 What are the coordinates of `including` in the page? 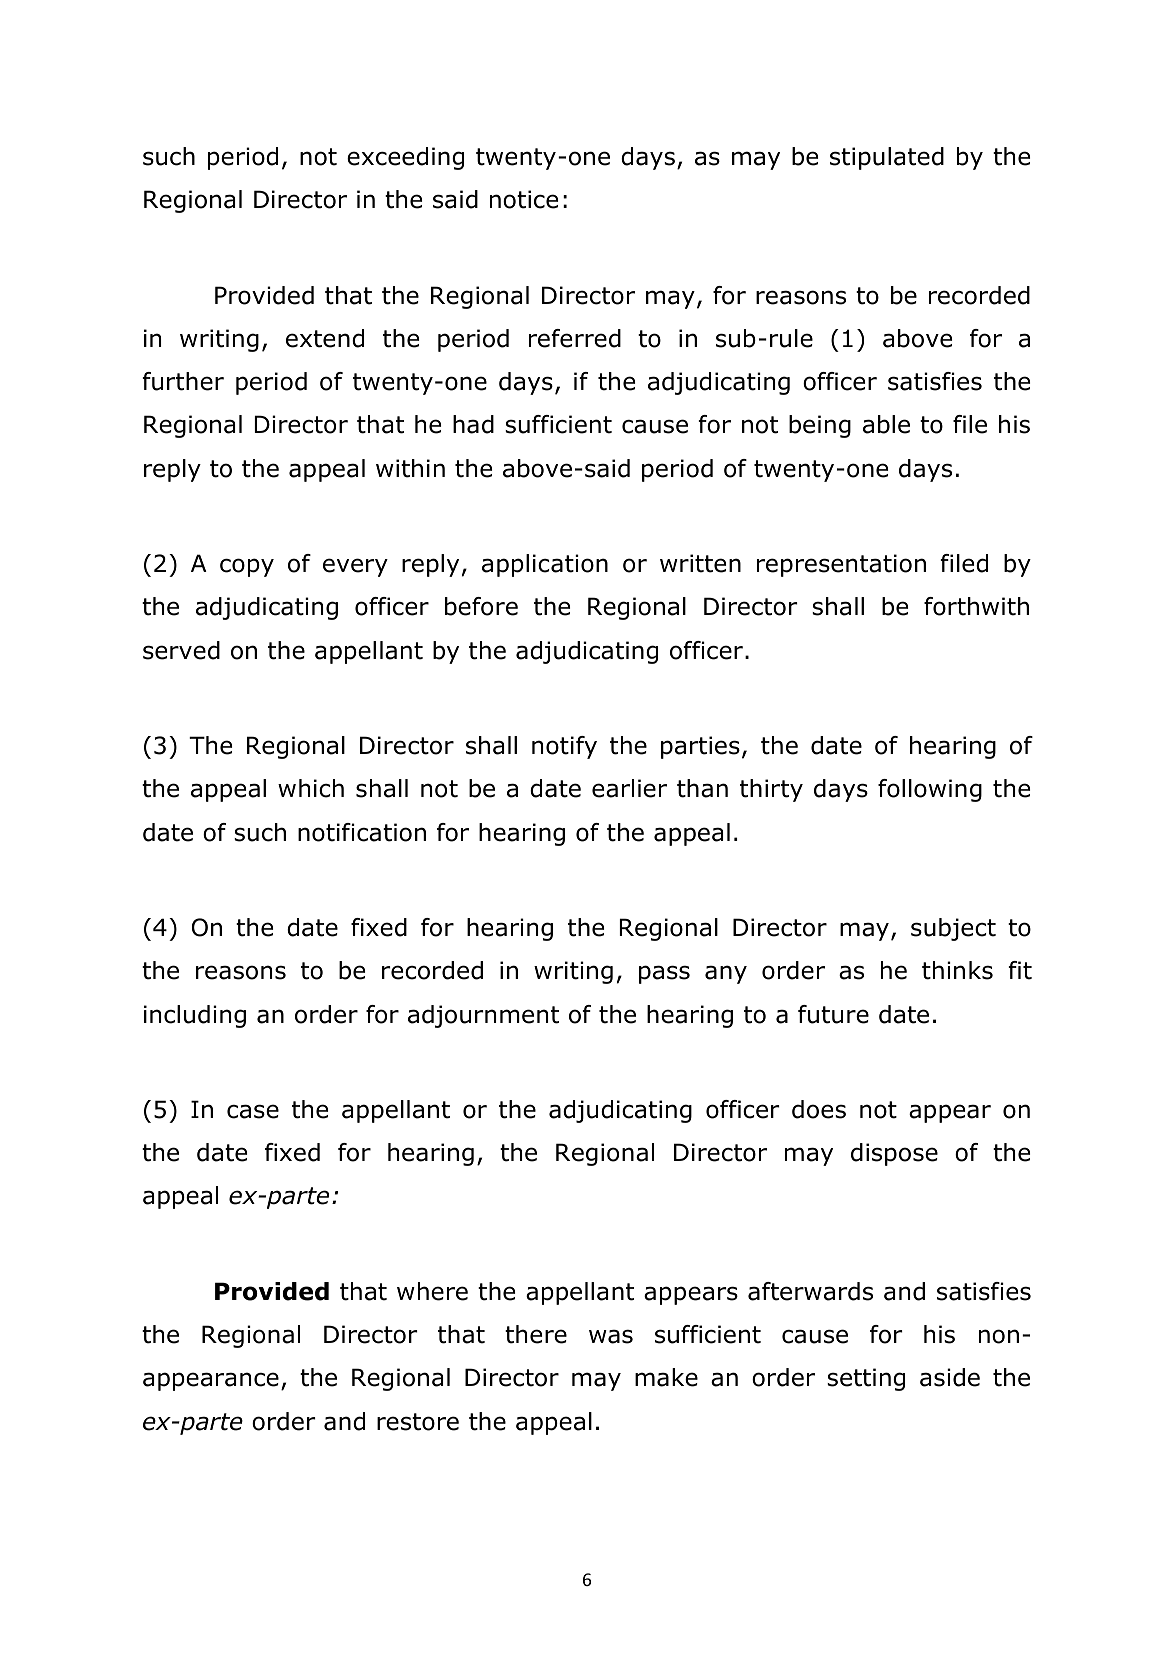 It's located at (195, 1016).
